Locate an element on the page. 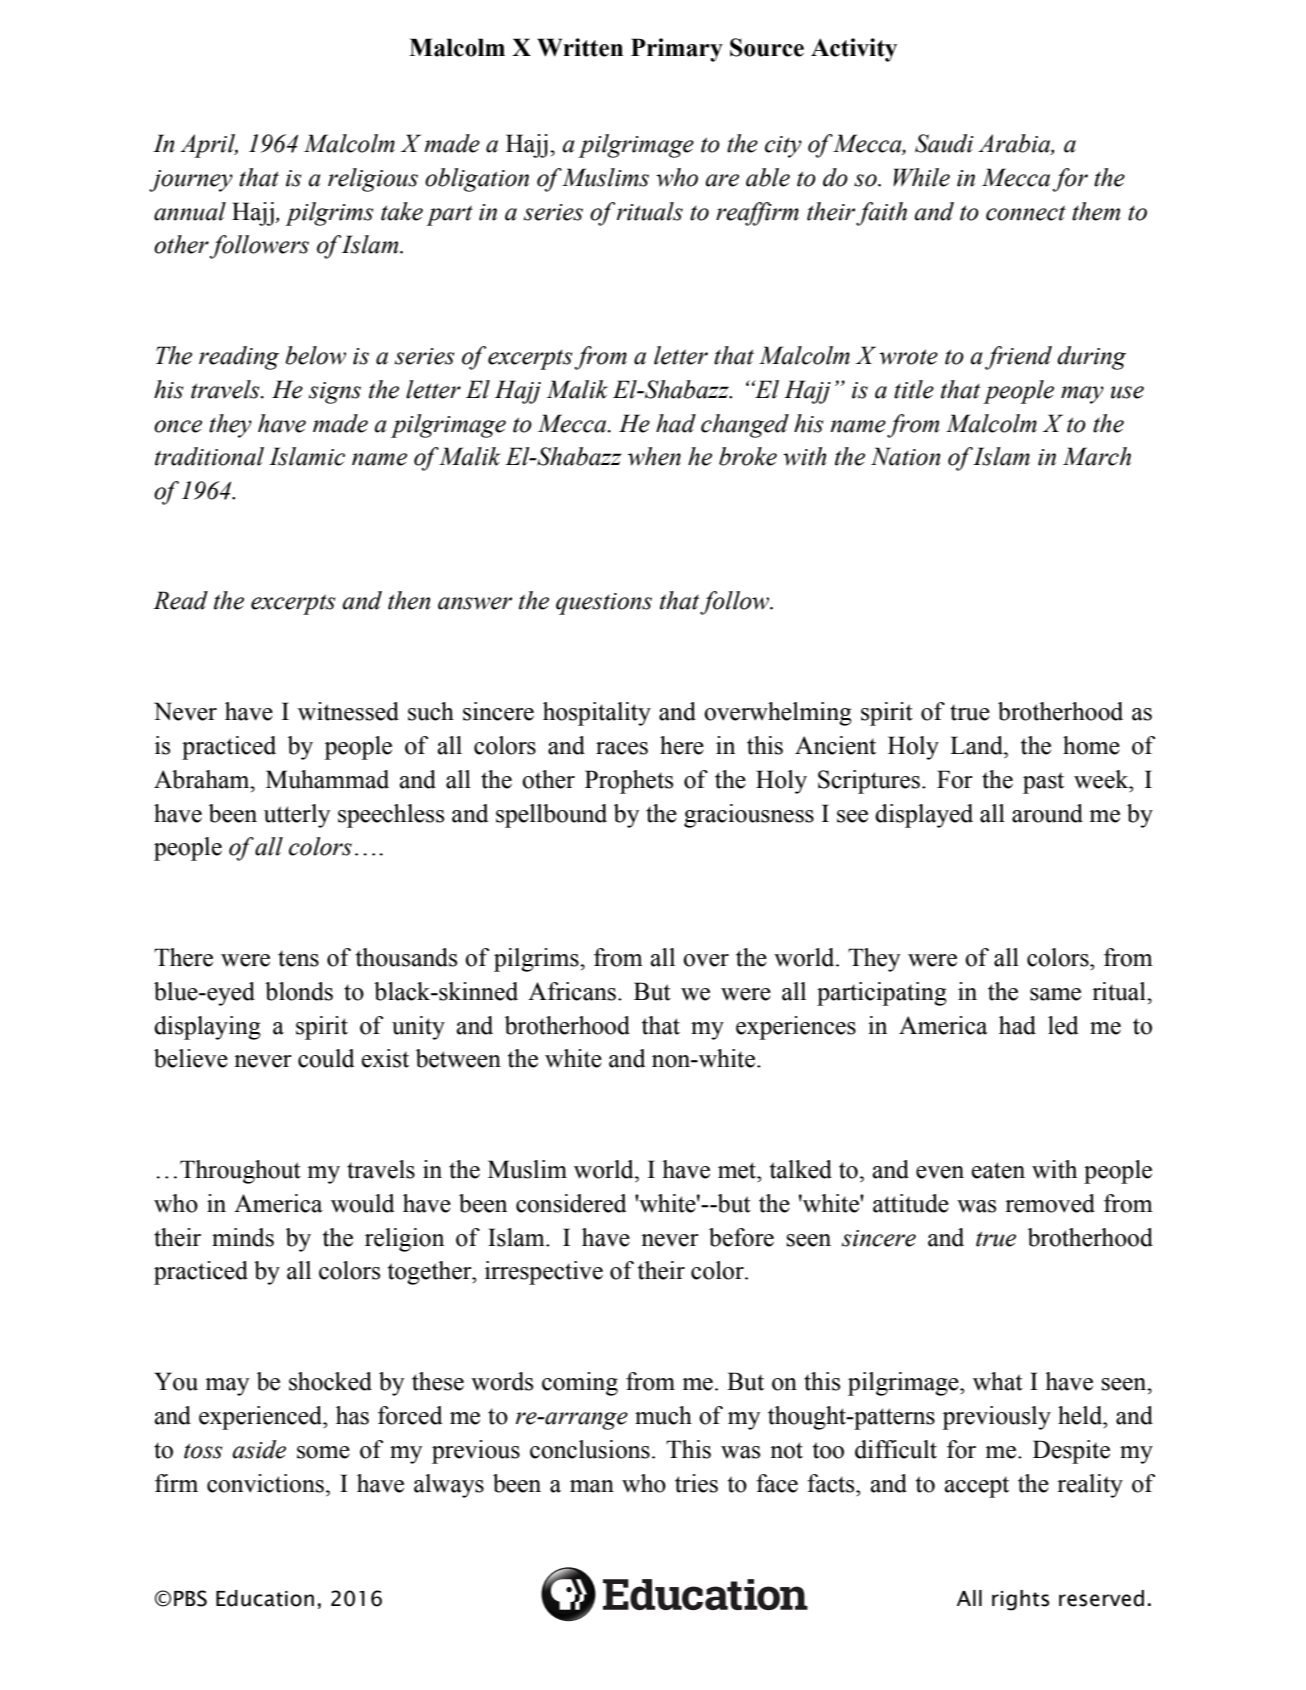  tries is located at coordinates (696, 1483).
